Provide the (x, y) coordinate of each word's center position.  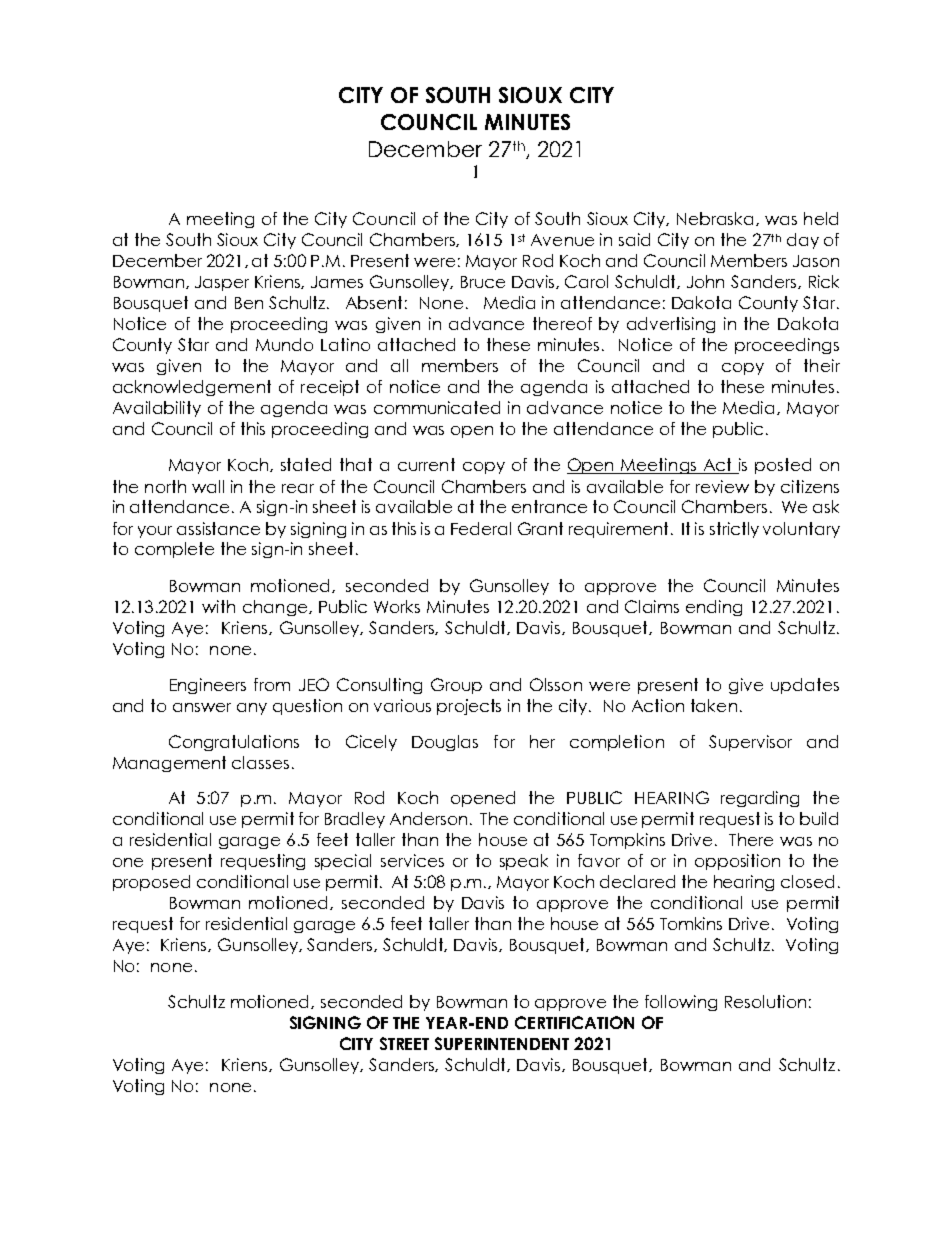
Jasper (222, 283)
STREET (404, 1043)
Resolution (765, 1001)
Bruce (483, 282)
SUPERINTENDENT (502, 1043)
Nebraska (717, 219)
